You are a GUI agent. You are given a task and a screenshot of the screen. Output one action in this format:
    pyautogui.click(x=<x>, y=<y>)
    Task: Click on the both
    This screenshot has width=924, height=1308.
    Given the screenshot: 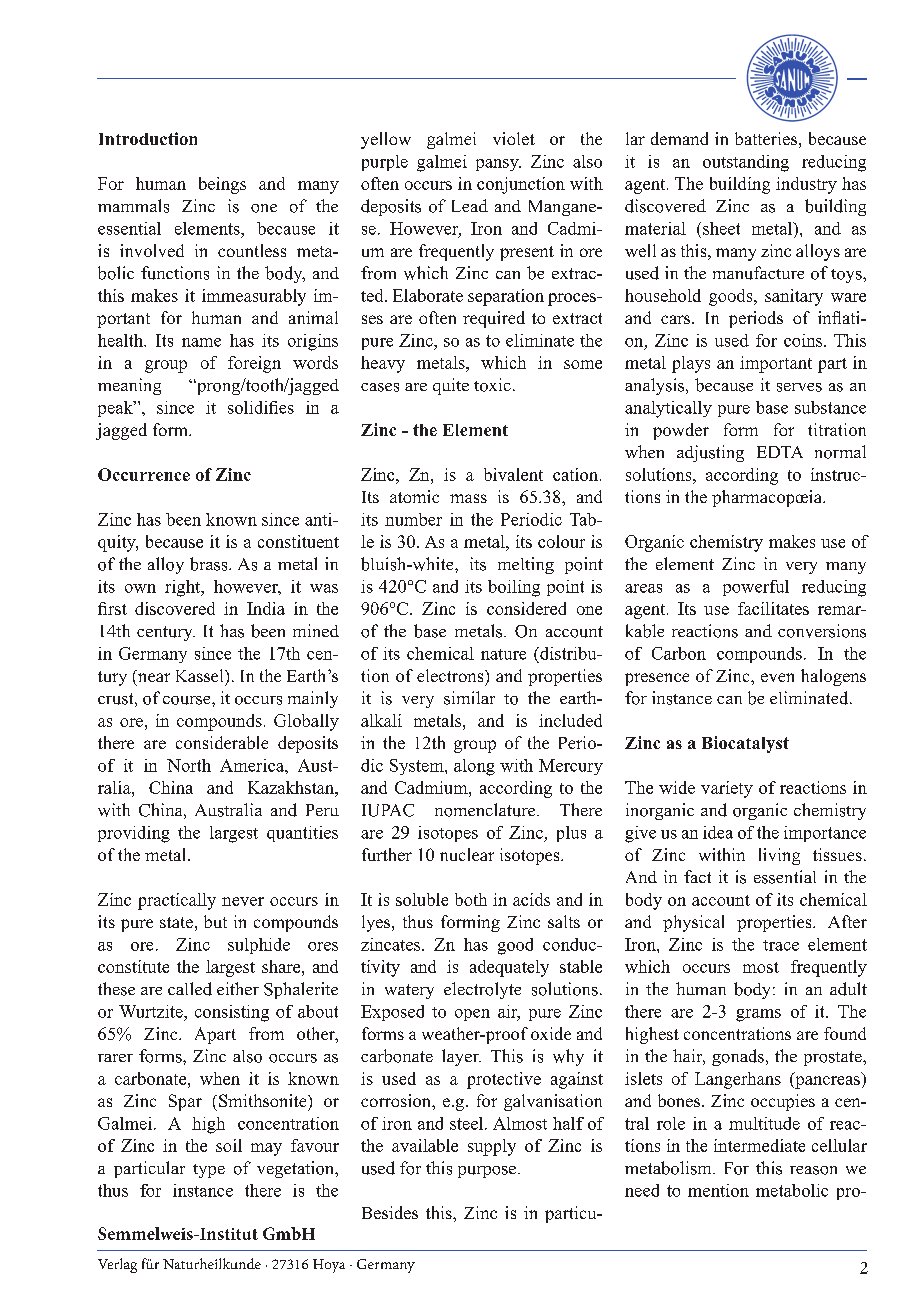 What is the action you would take?
    pyautogui.click(x=471, y=899)
